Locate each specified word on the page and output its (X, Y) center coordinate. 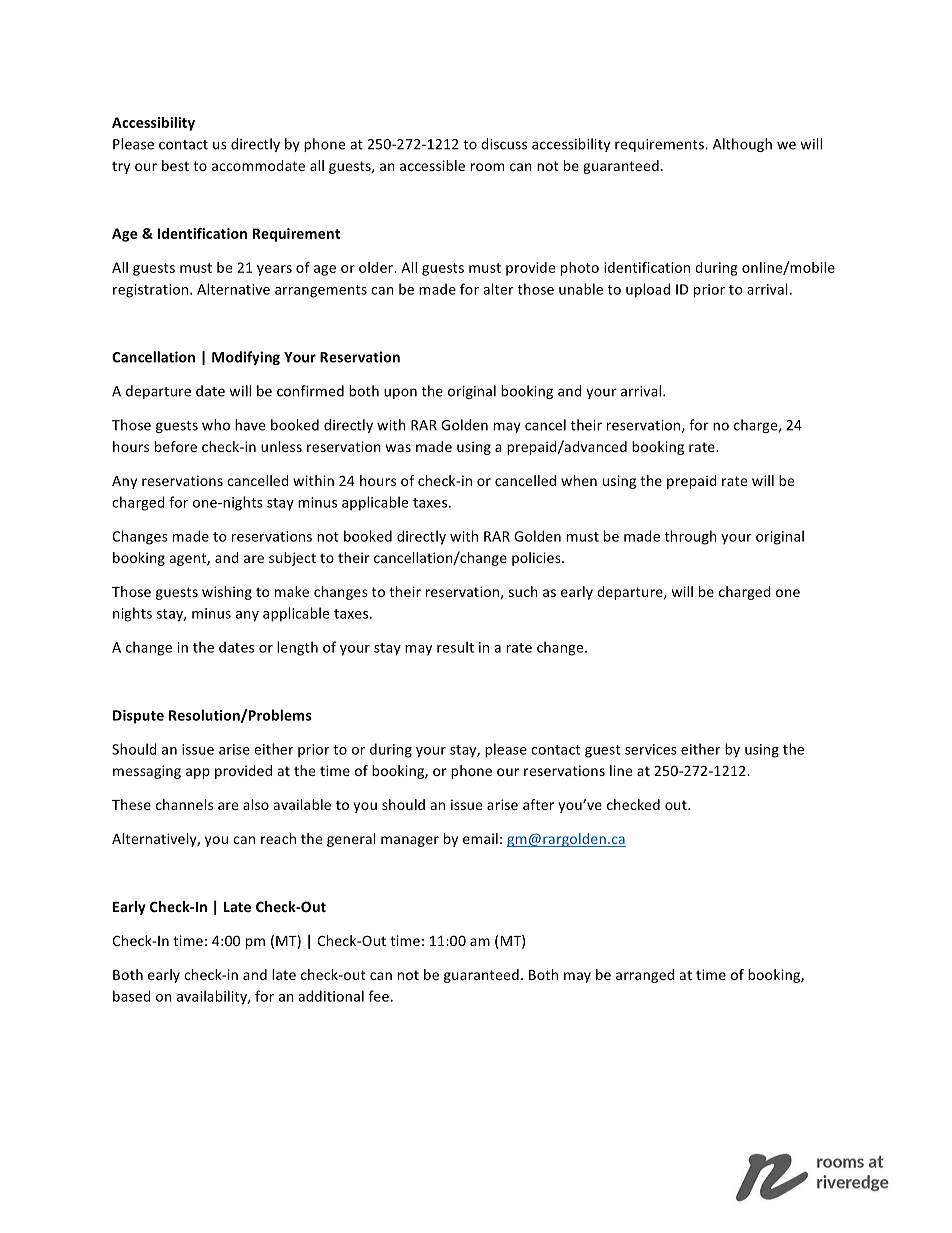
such (523, 591)
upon (400, 393)
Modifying (246, 358)
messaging (147, 772)
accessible (432, 165)
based (132, 996)
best (175, 165)
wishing (227, 593)
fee (379, 996)
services (651, 749)
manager (410, 841)
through (691, 537)
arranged (645, 976)
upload (648, 290)
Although (742, 145)
